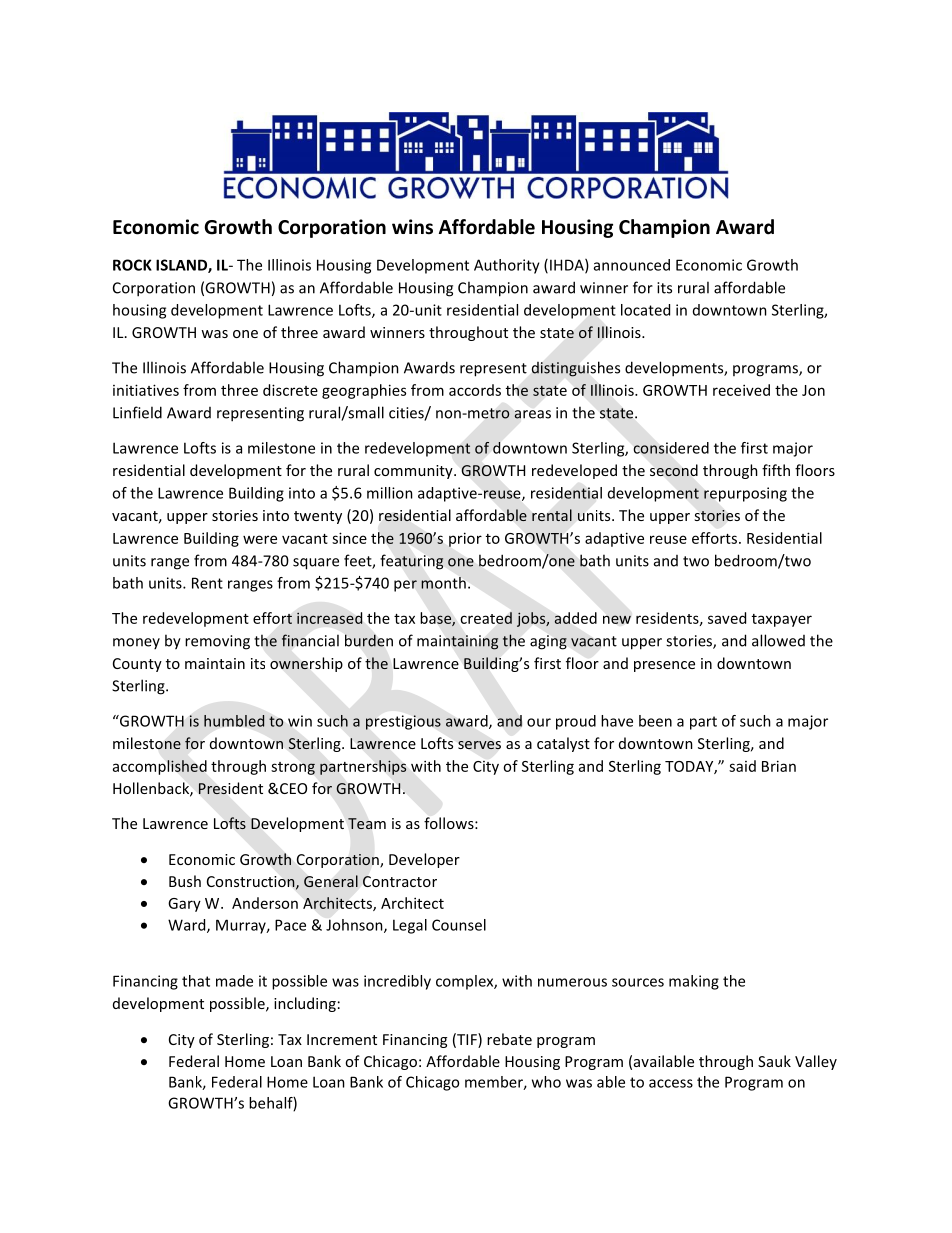 This screenshot has height=1233, width=952. I want to click on initiatives, so click(146, 390).
